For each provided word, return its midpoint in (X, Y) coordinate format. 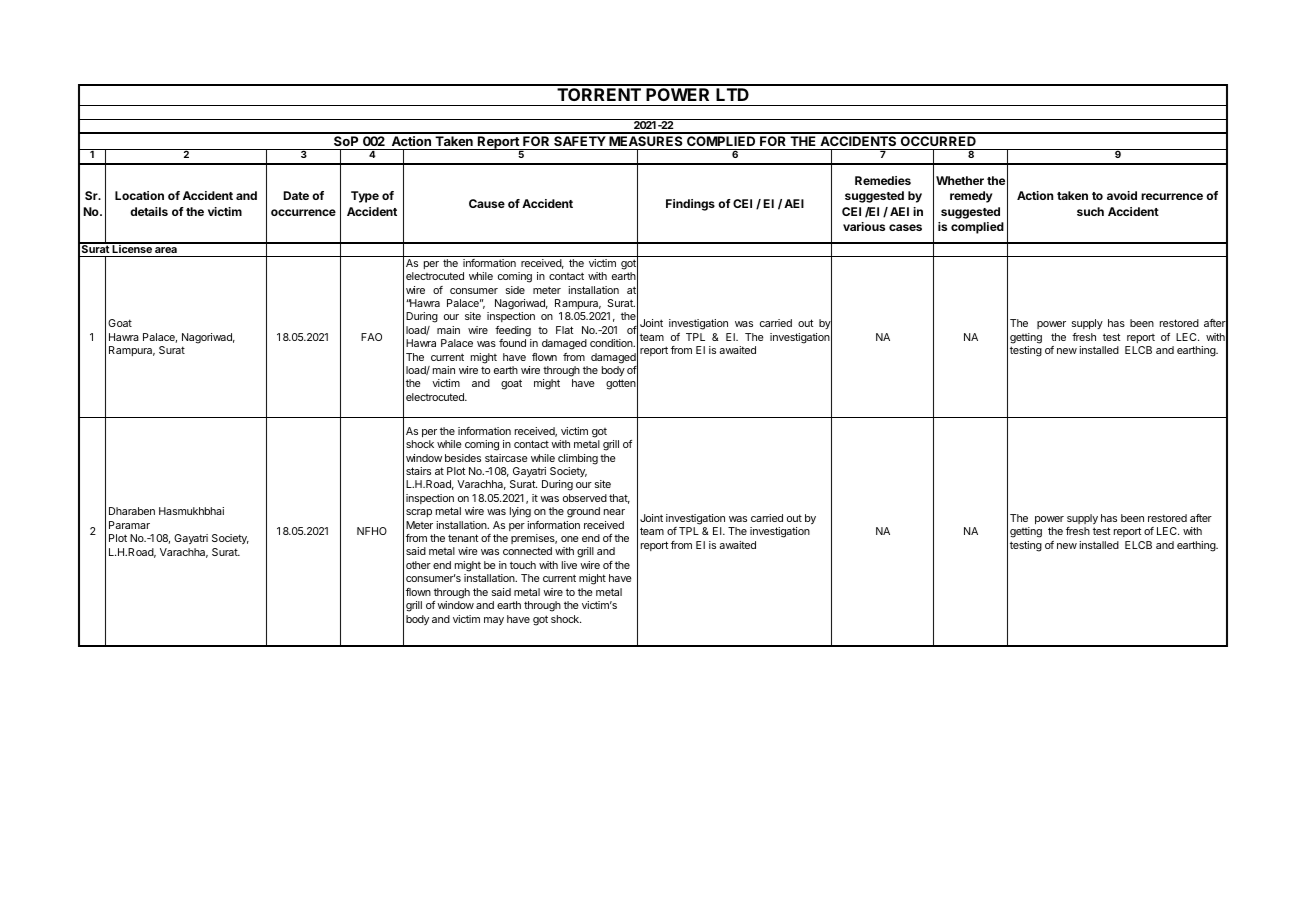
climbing (578, 459)
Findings (690, 205)
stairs (418, 471)
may (494, 621)
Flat (564, 330)
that (619, 499)
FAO (371, 337)
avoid (1122, 195)
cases (905, 227)
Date (296, 195)
